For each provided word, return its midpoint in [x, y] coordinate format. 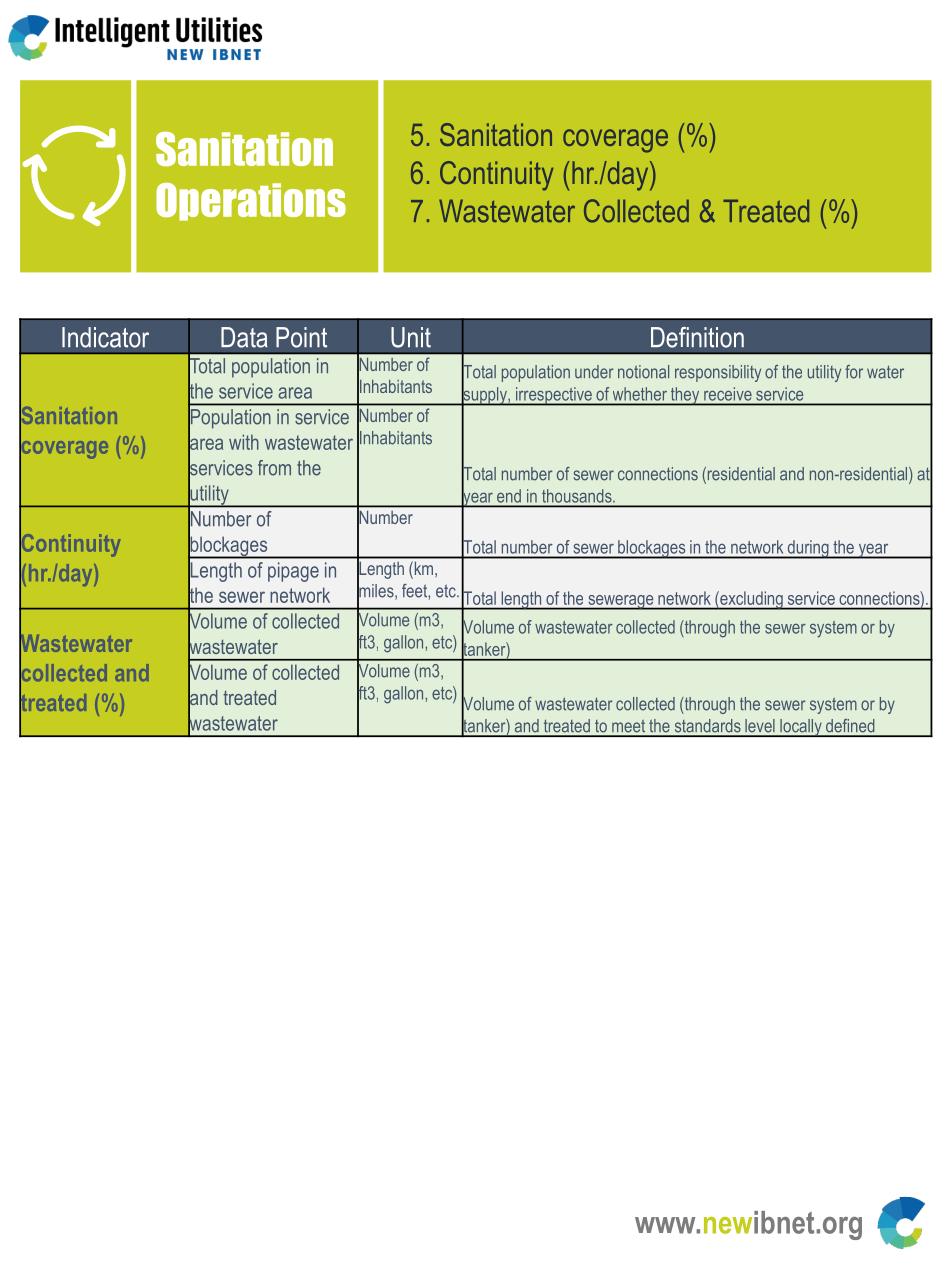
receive [727, 394]
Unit [411, 337]
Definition [697, 337]
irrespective [553, 396]
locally [801, 728]
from [274, 468]
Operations [251, 202]
